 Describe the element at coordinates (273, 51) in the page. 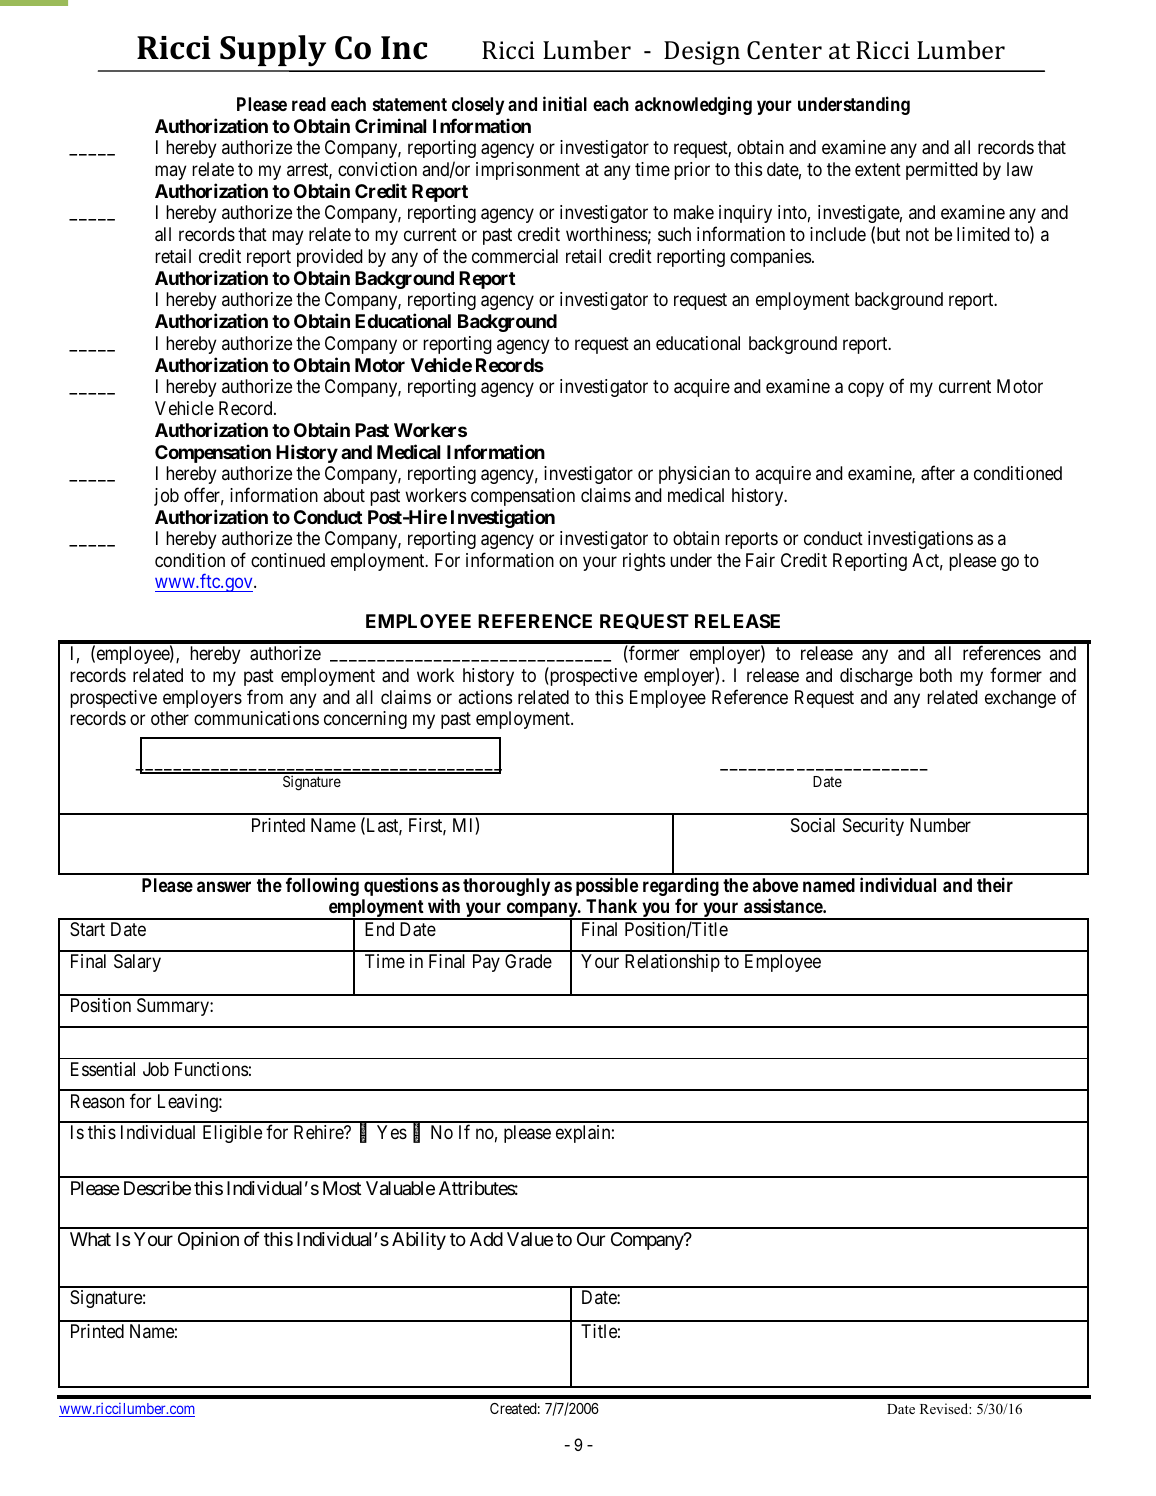

I see `Supply` at that location.
